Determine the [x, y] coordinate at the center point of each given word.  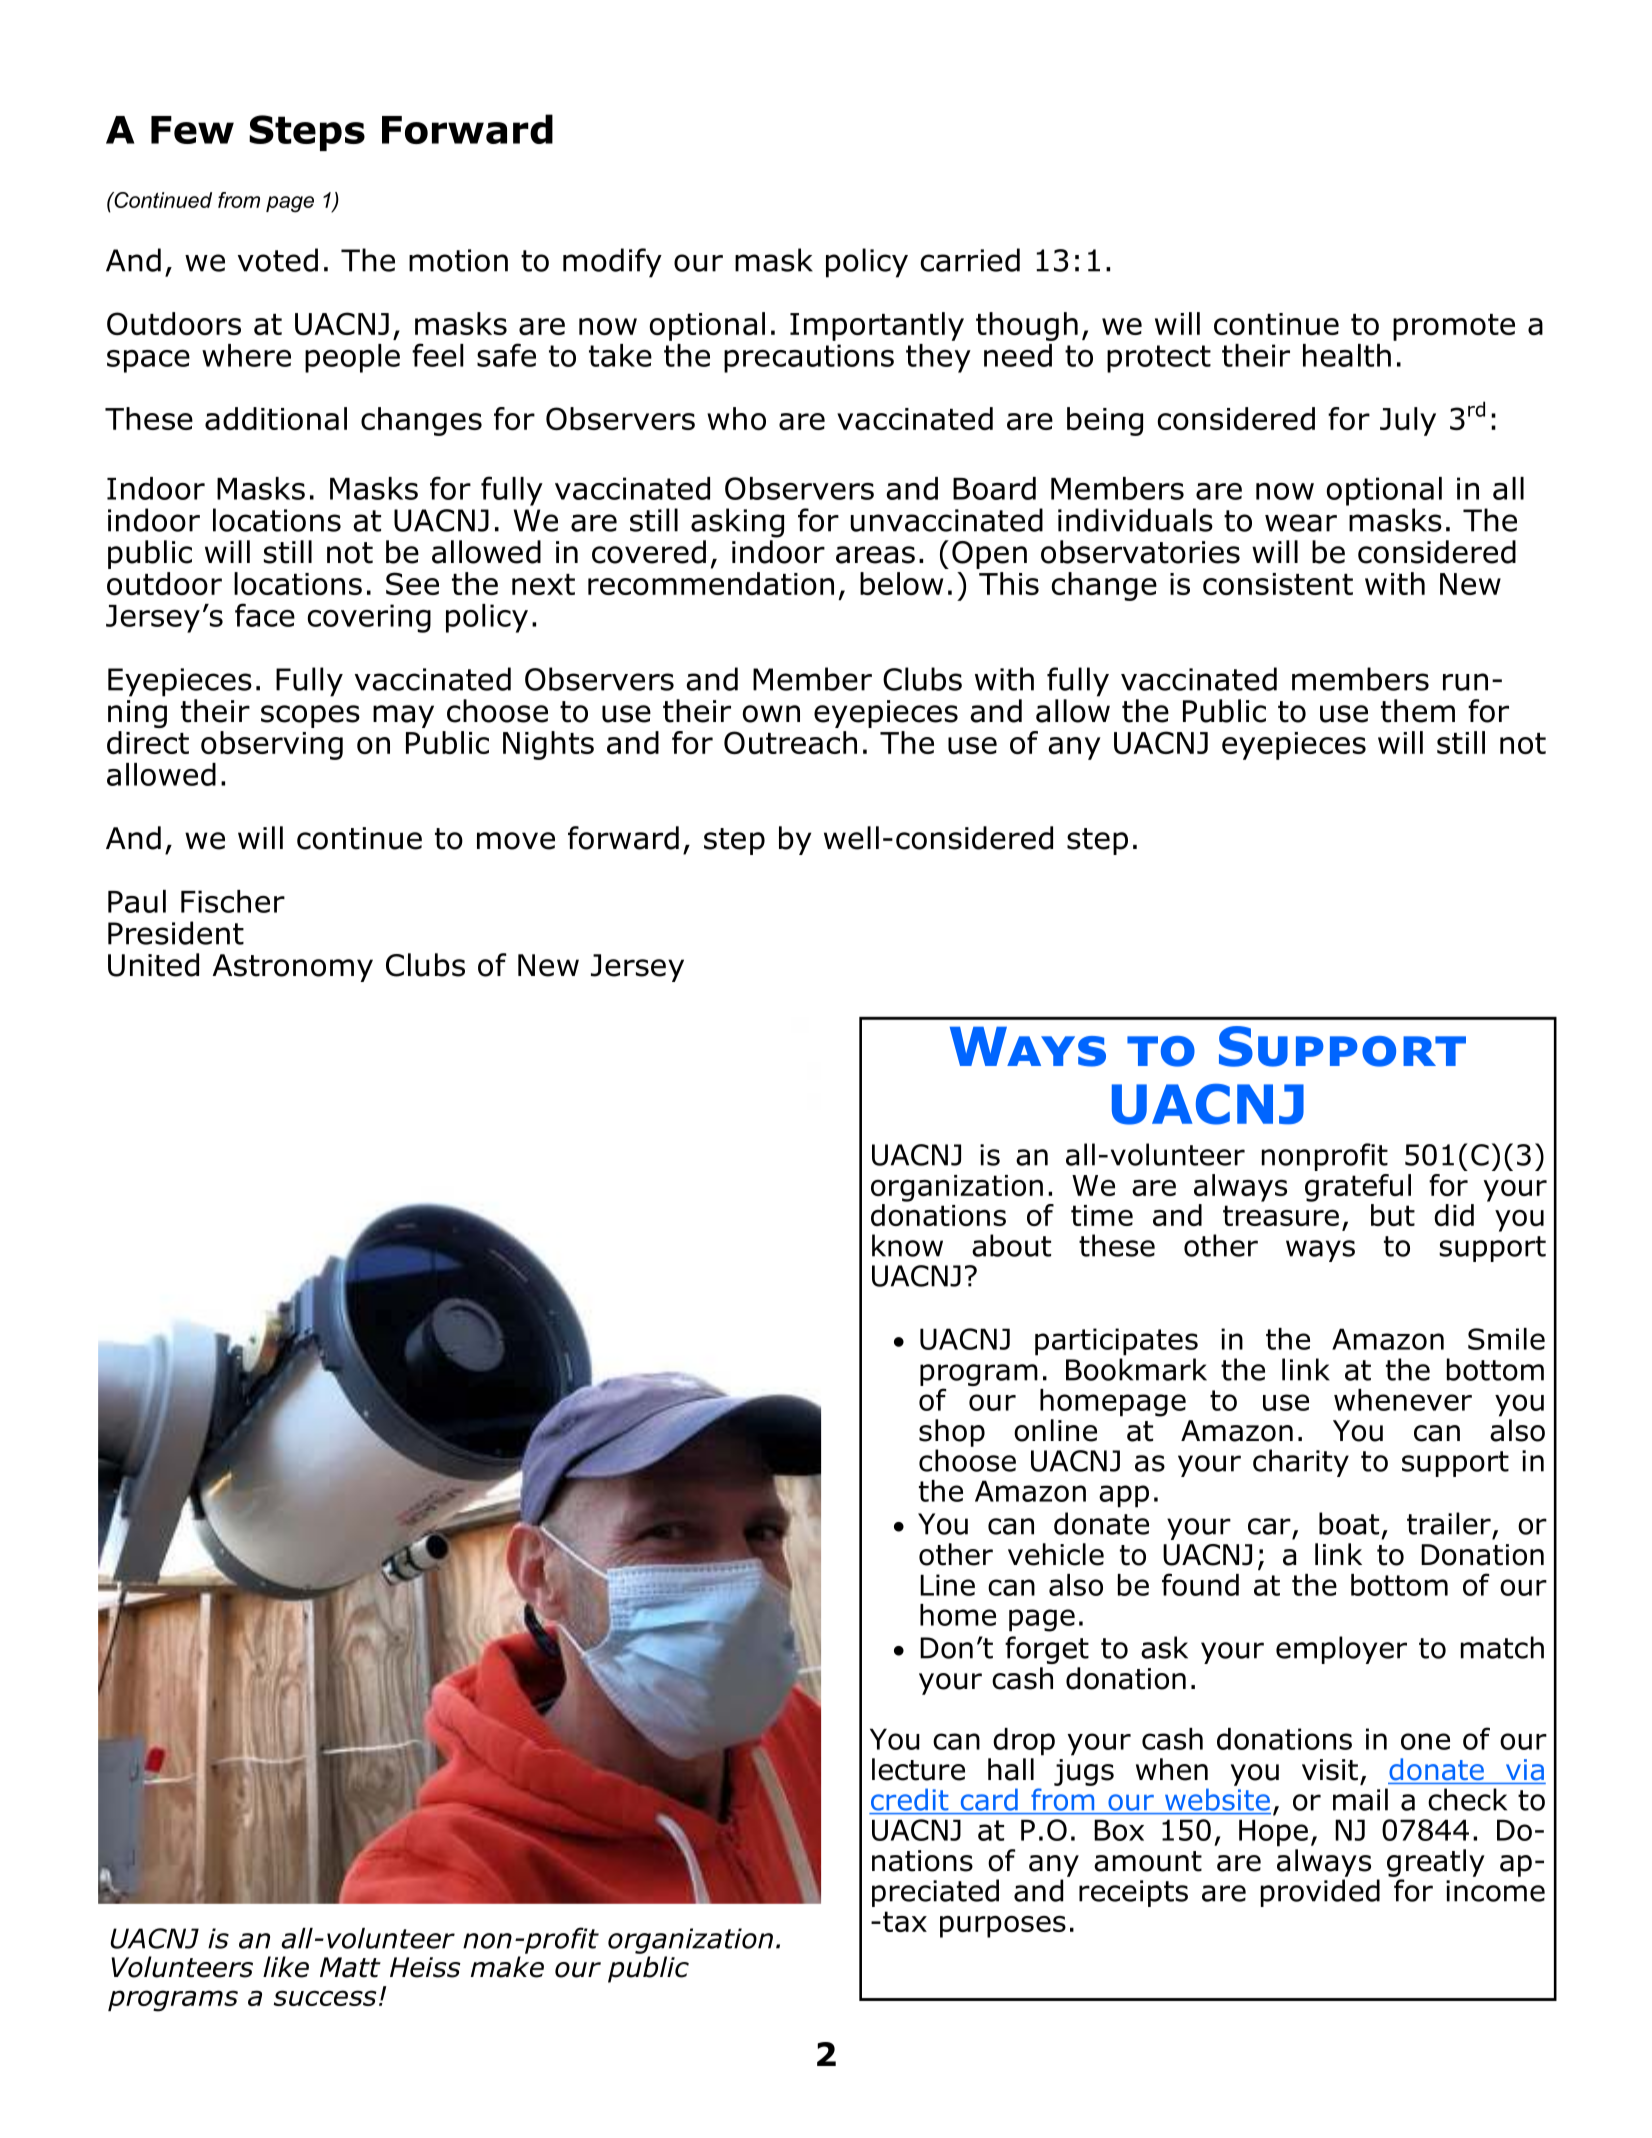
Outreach [790, 742]
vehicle [1056, 1554]
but [1393, 1215]
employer [1341, 1650]
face [265, 615]
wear [1301, 523]
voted [278, 260]
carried [970, 260]
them [1418, 711]
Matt [350, 1967]
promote [1454, 327]
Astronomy [292, 968]
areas [875, 555]
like [286, 1967]
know [907, 1245]
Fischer [233, 901]
